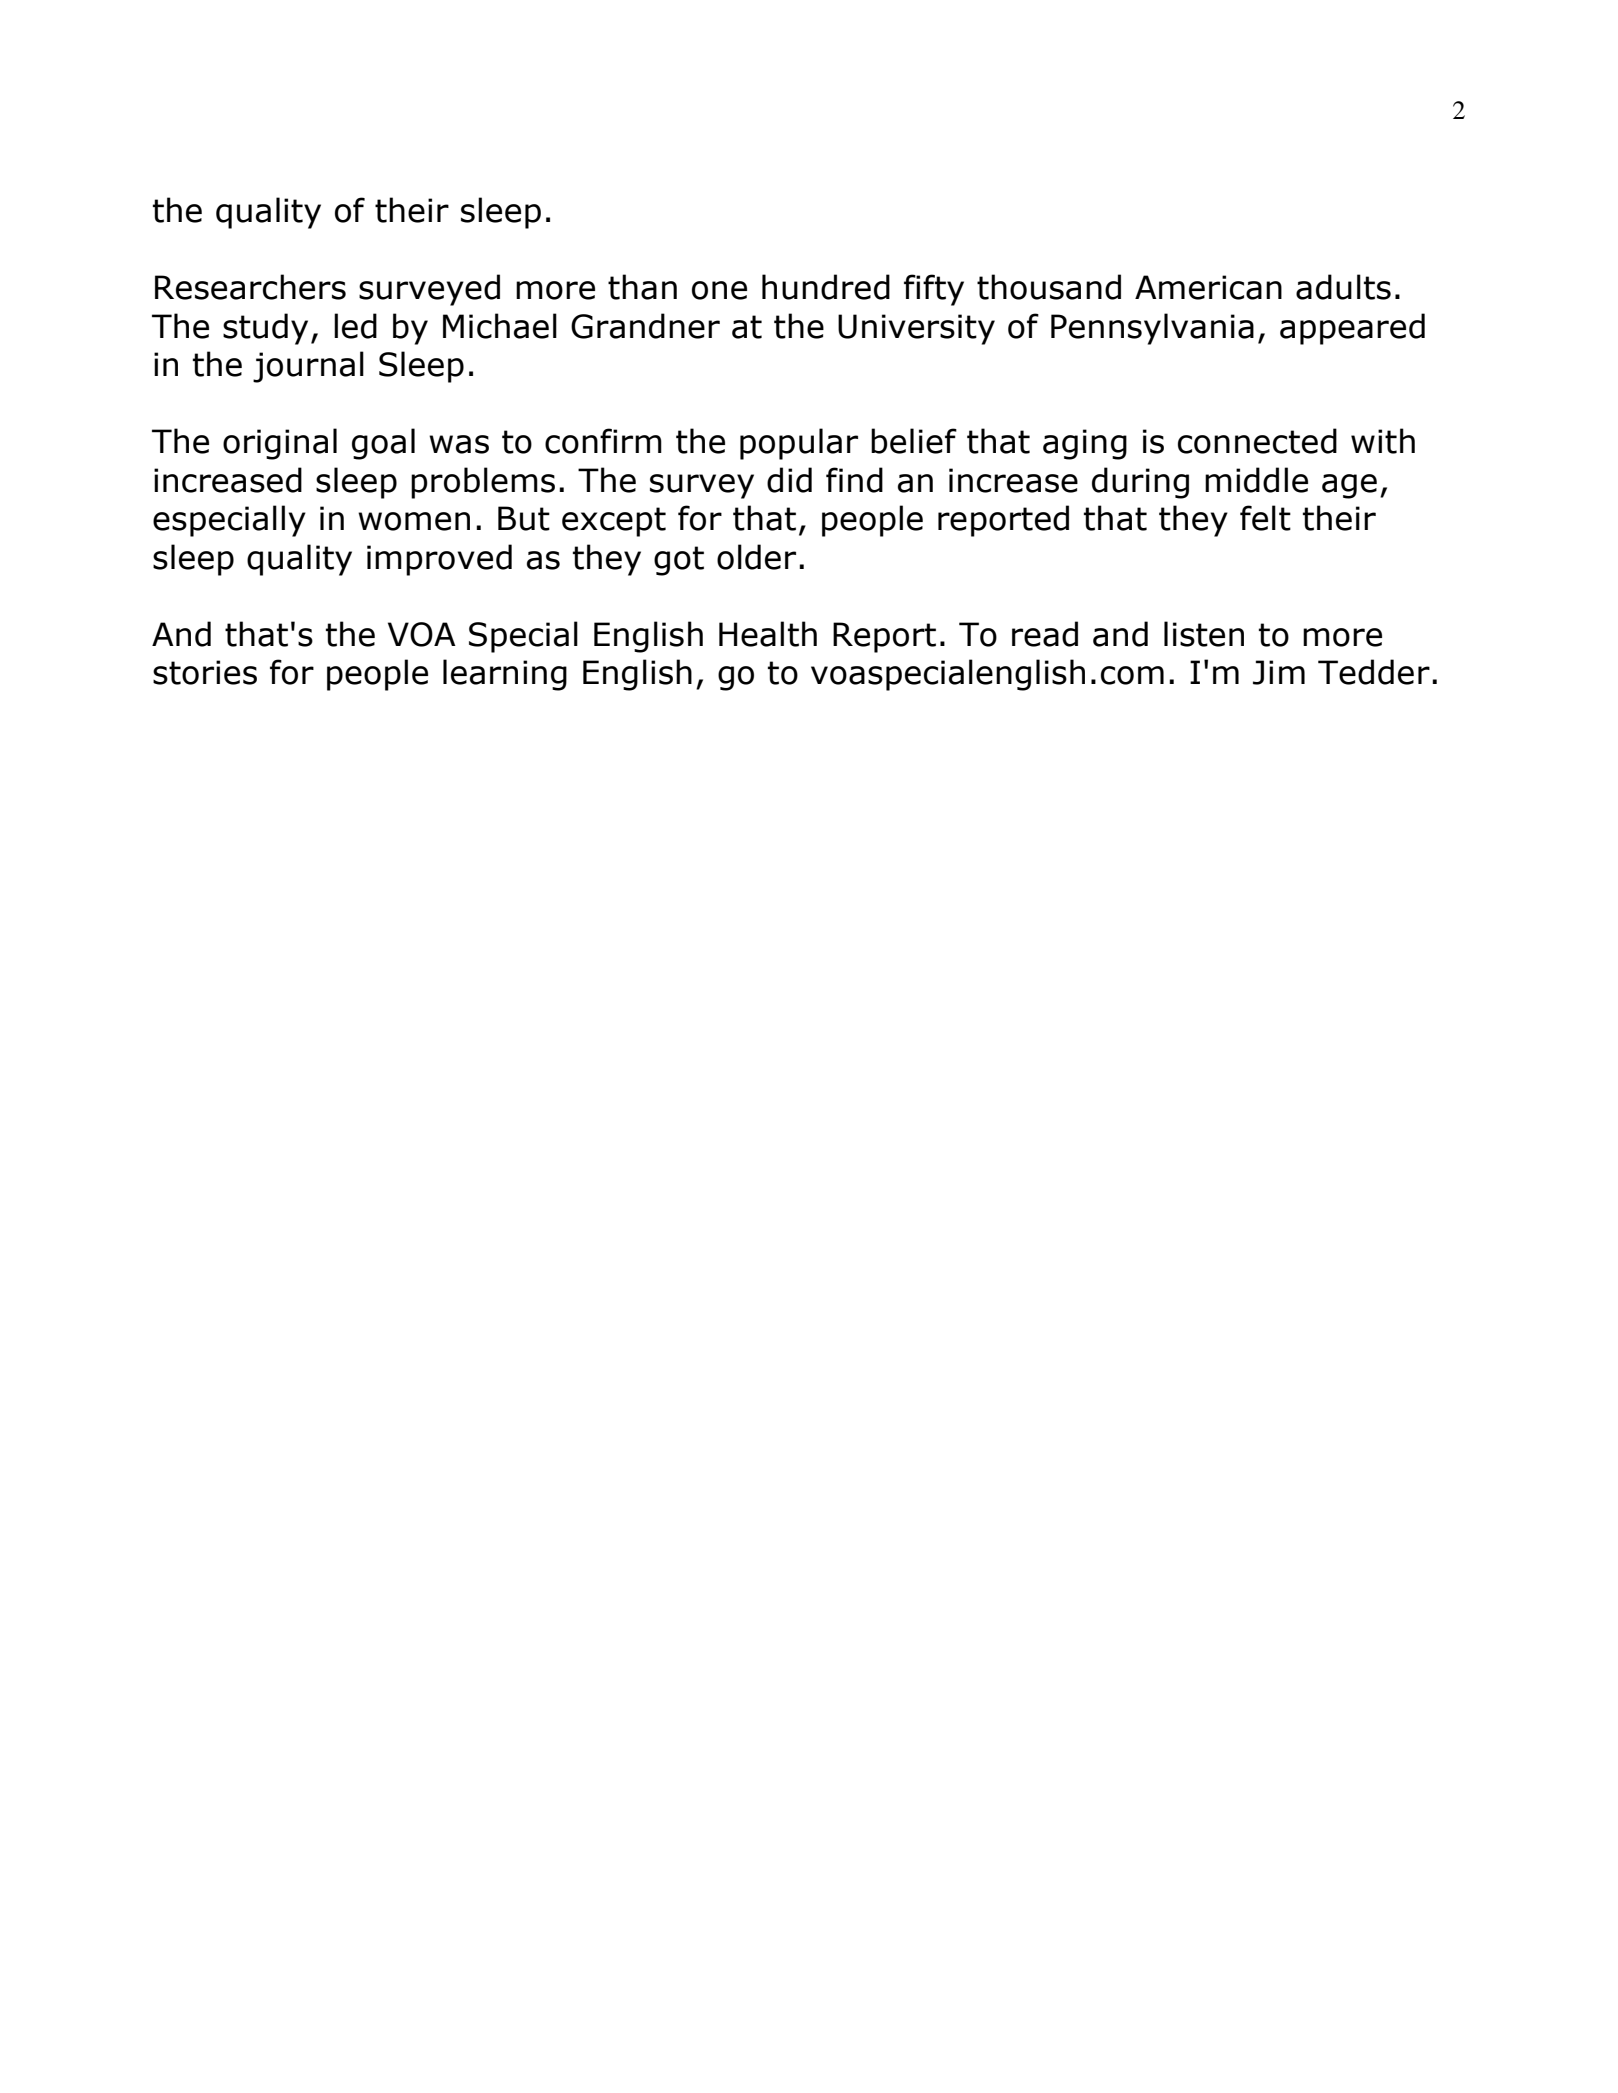 Image resolution: width=1618 pixels, height=2093 pixels. Describe the element at coordinates (250, 287) in the screenshot. I see `Researchers` at that location.
